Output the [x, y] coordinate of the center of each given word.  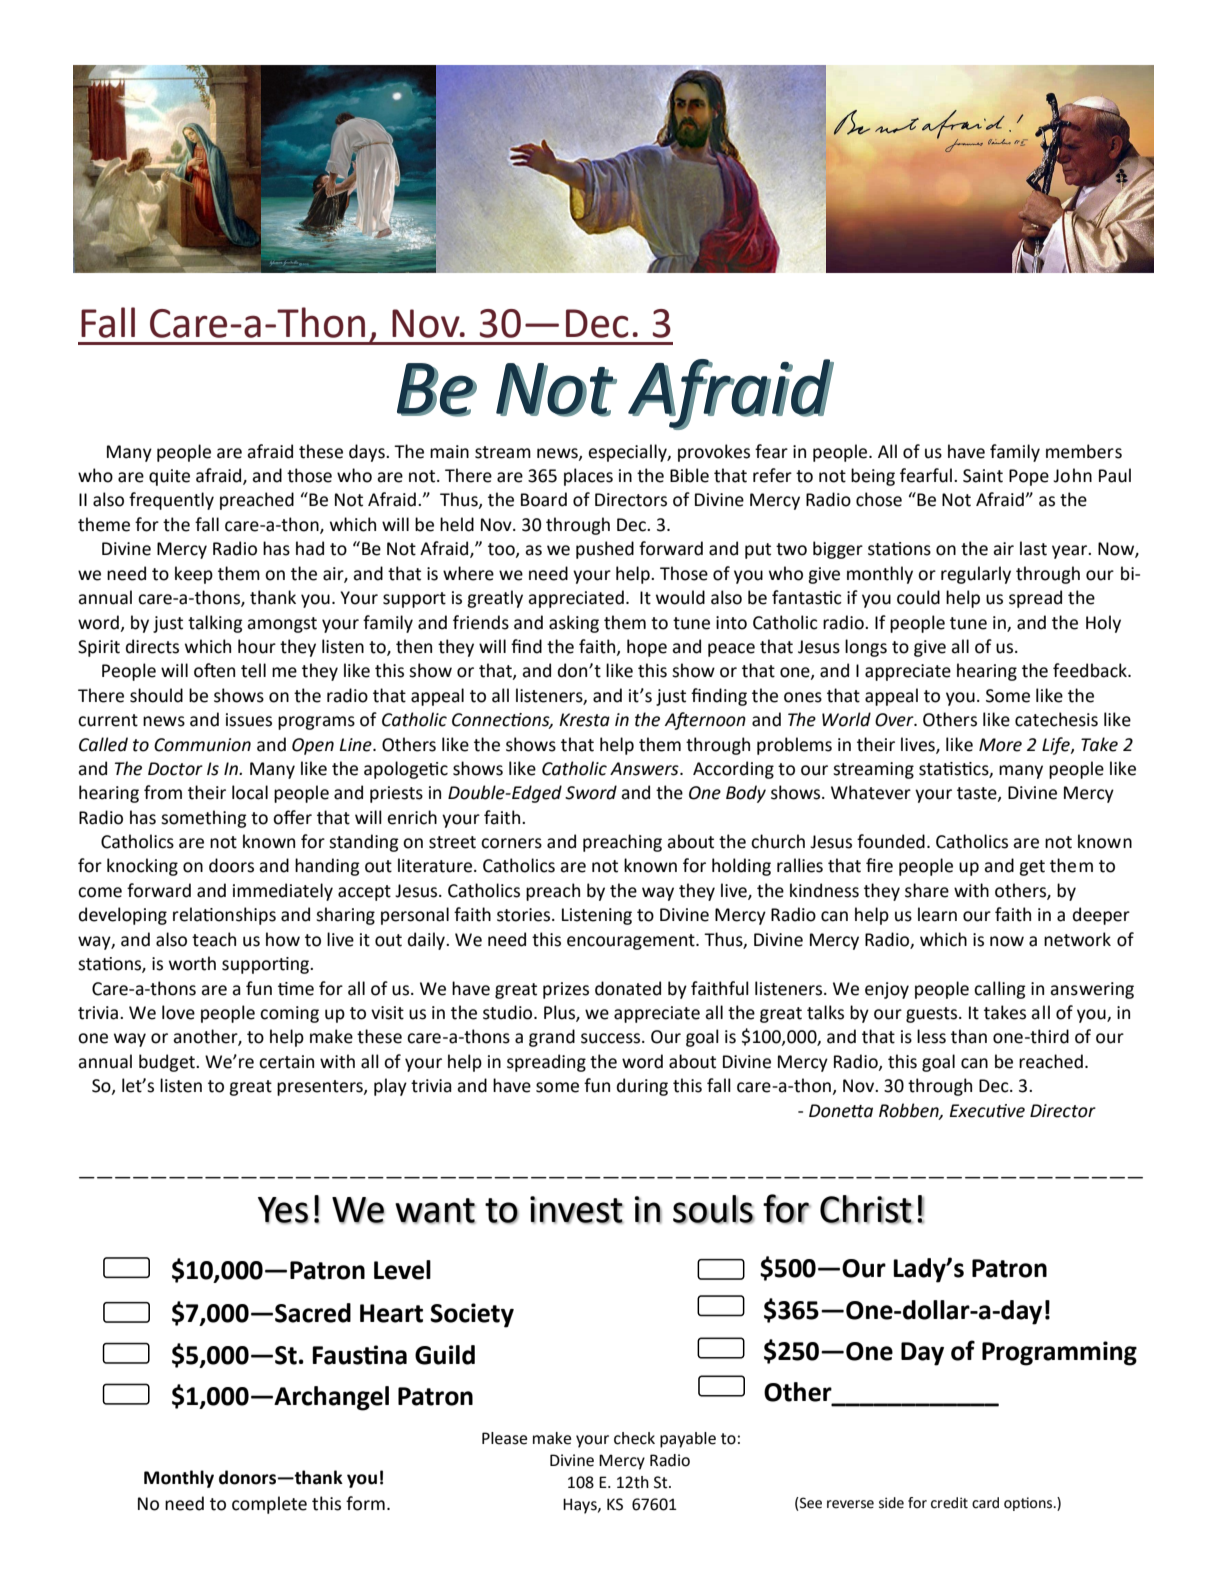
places [588, 477]
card [985, 1503]
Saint [983, 476]
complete [269, 1505]
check [634, 1438]
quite [169, 477]
